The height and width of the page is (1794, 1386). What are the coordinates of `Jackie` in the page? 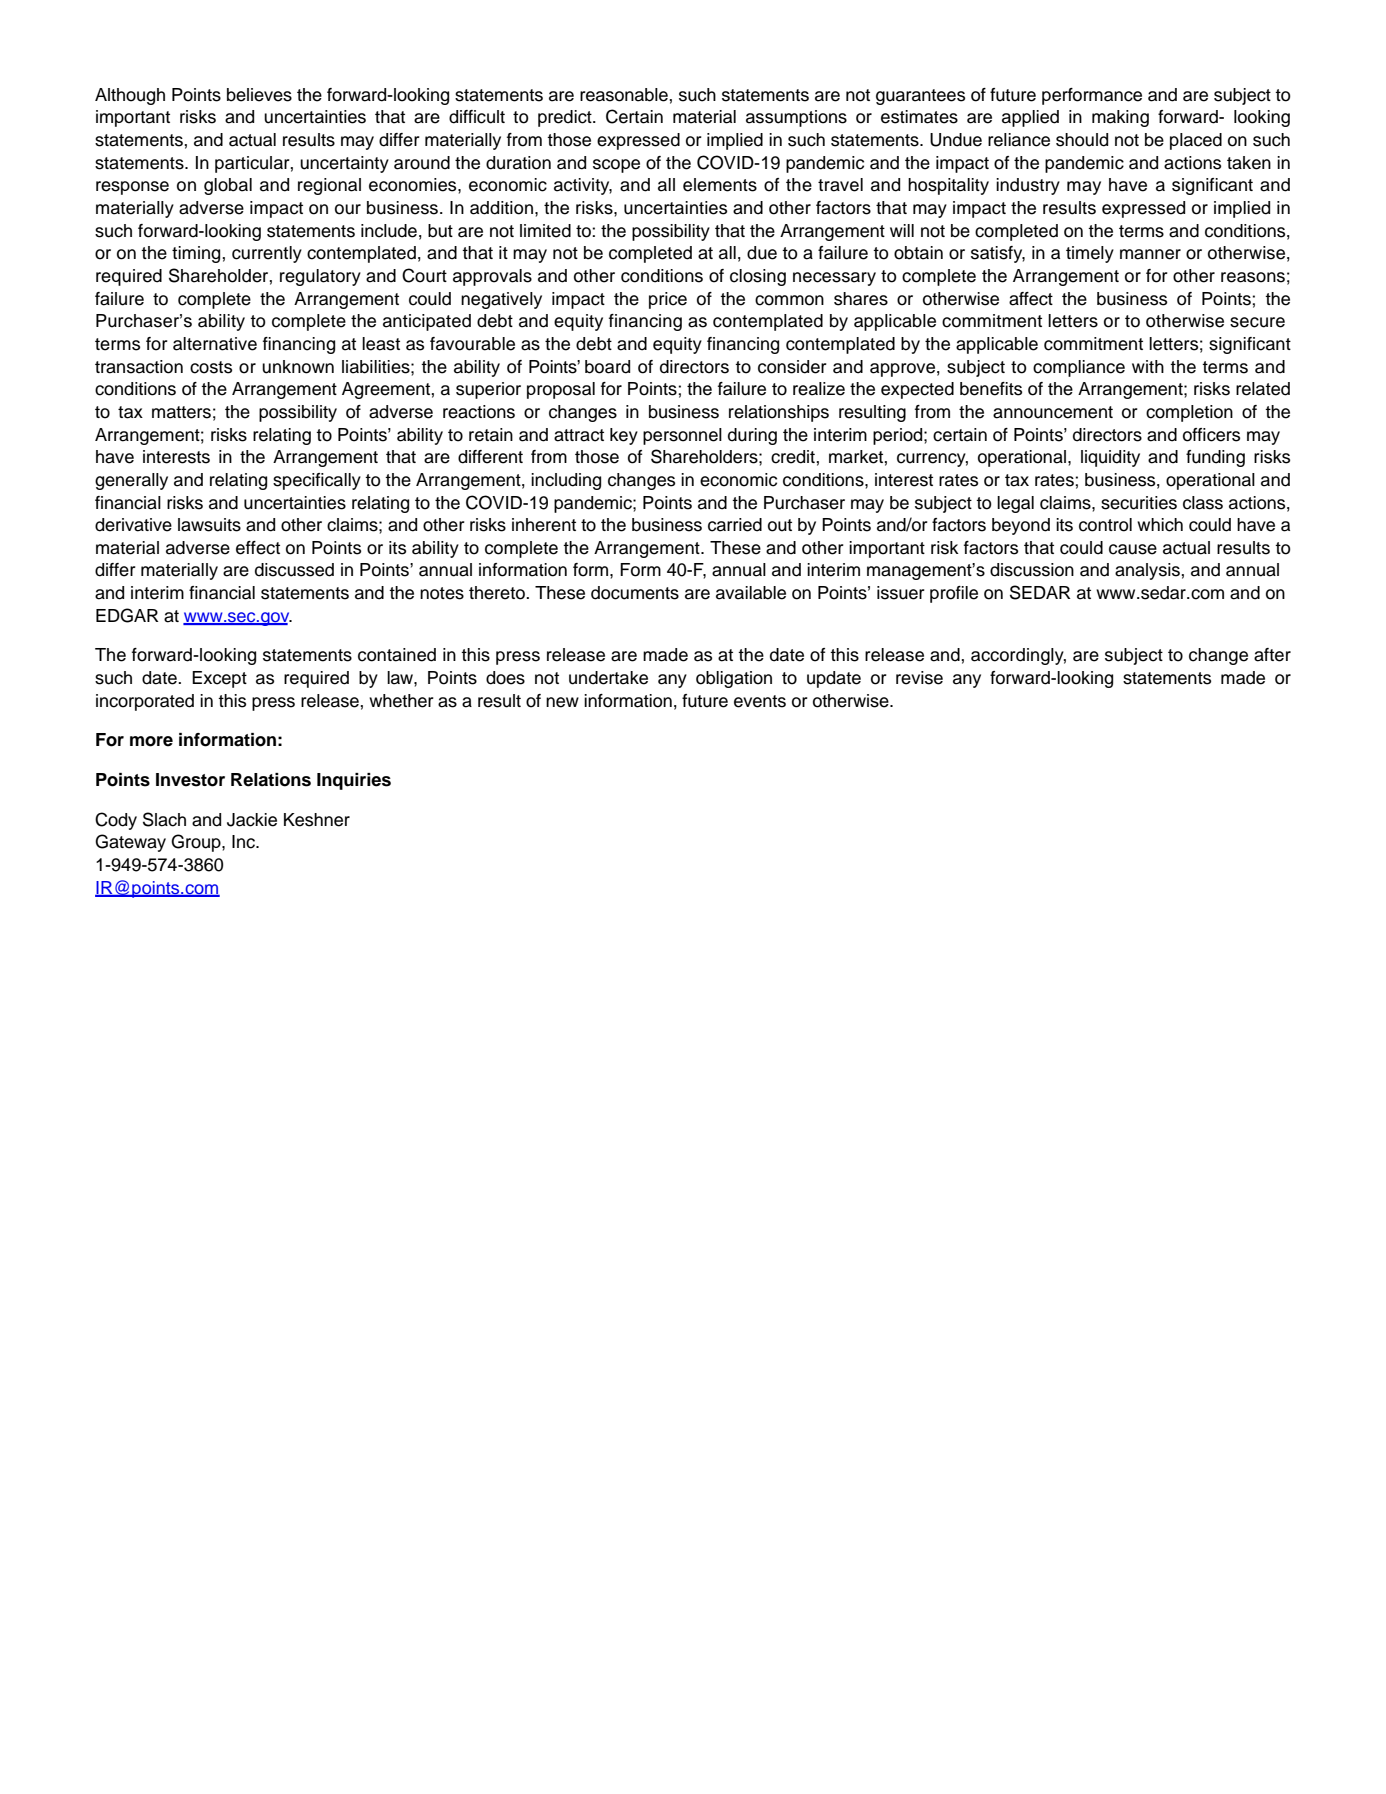 It's located at (252, 820).
